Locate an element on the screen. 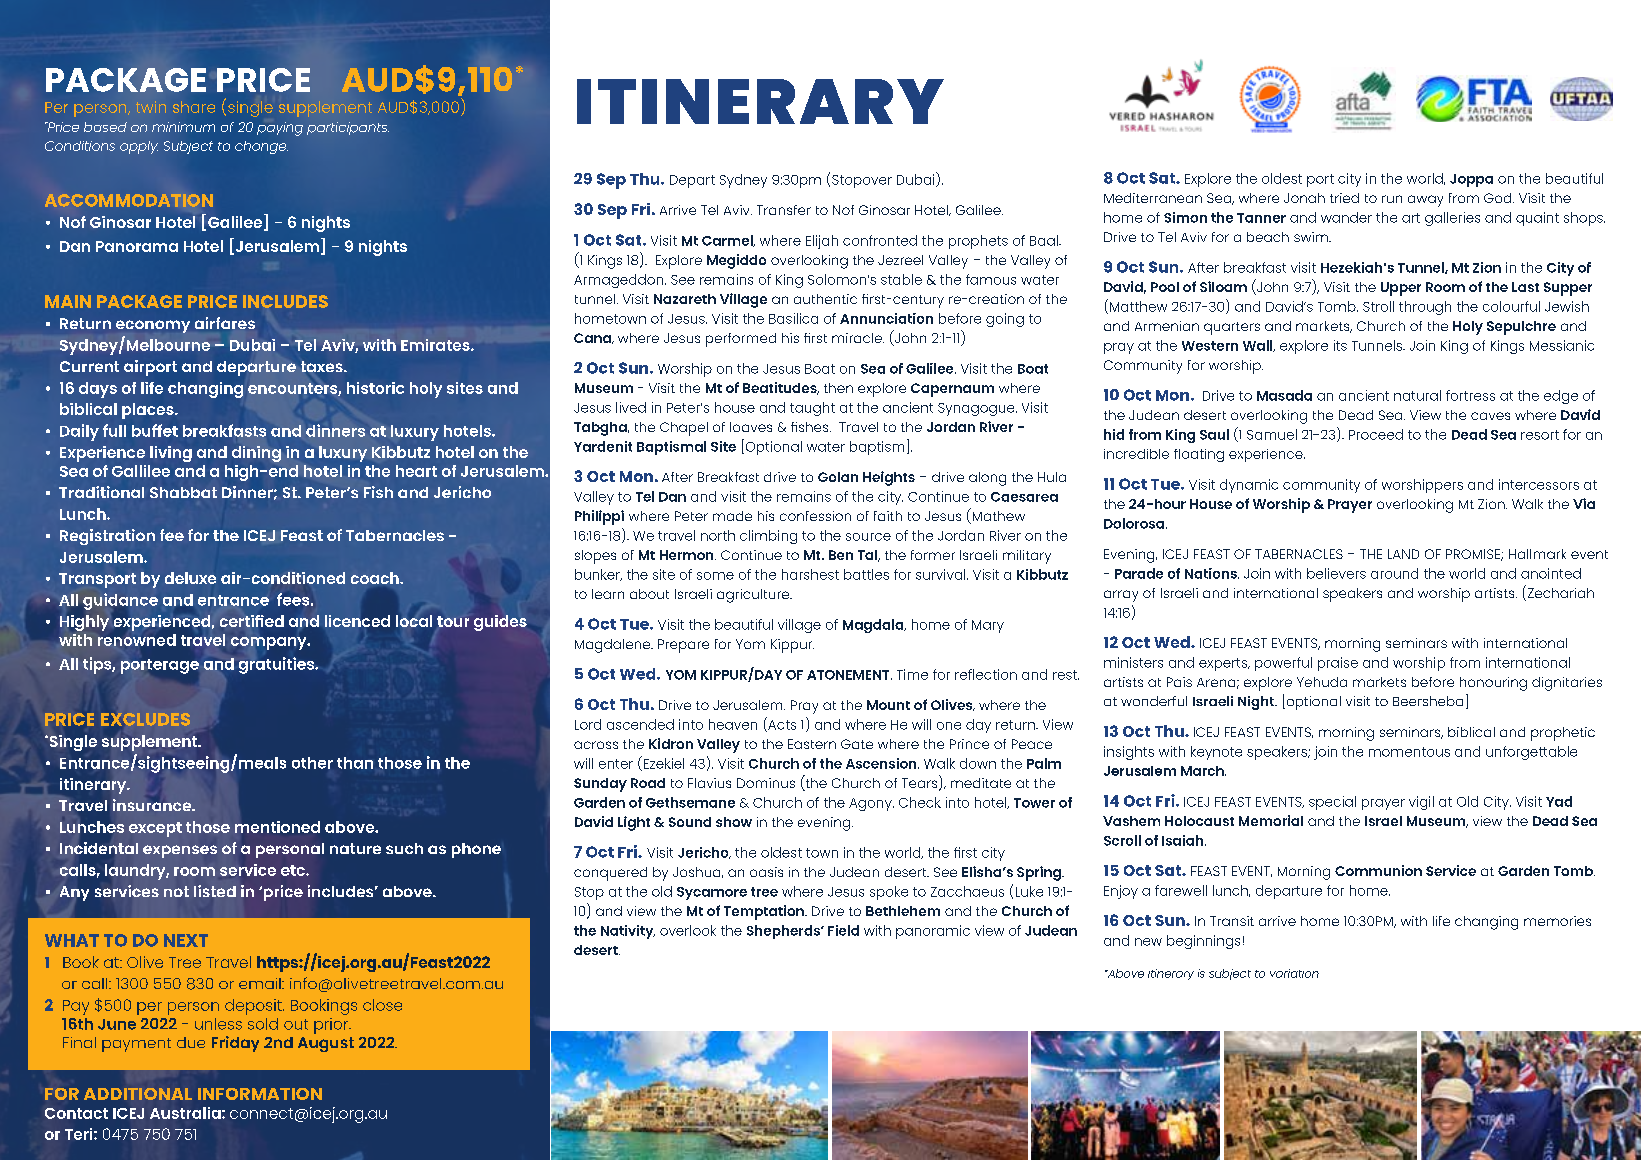 This screenshot has width=1641, height=1160. Shepherds is located at coordinates (784, 932).
